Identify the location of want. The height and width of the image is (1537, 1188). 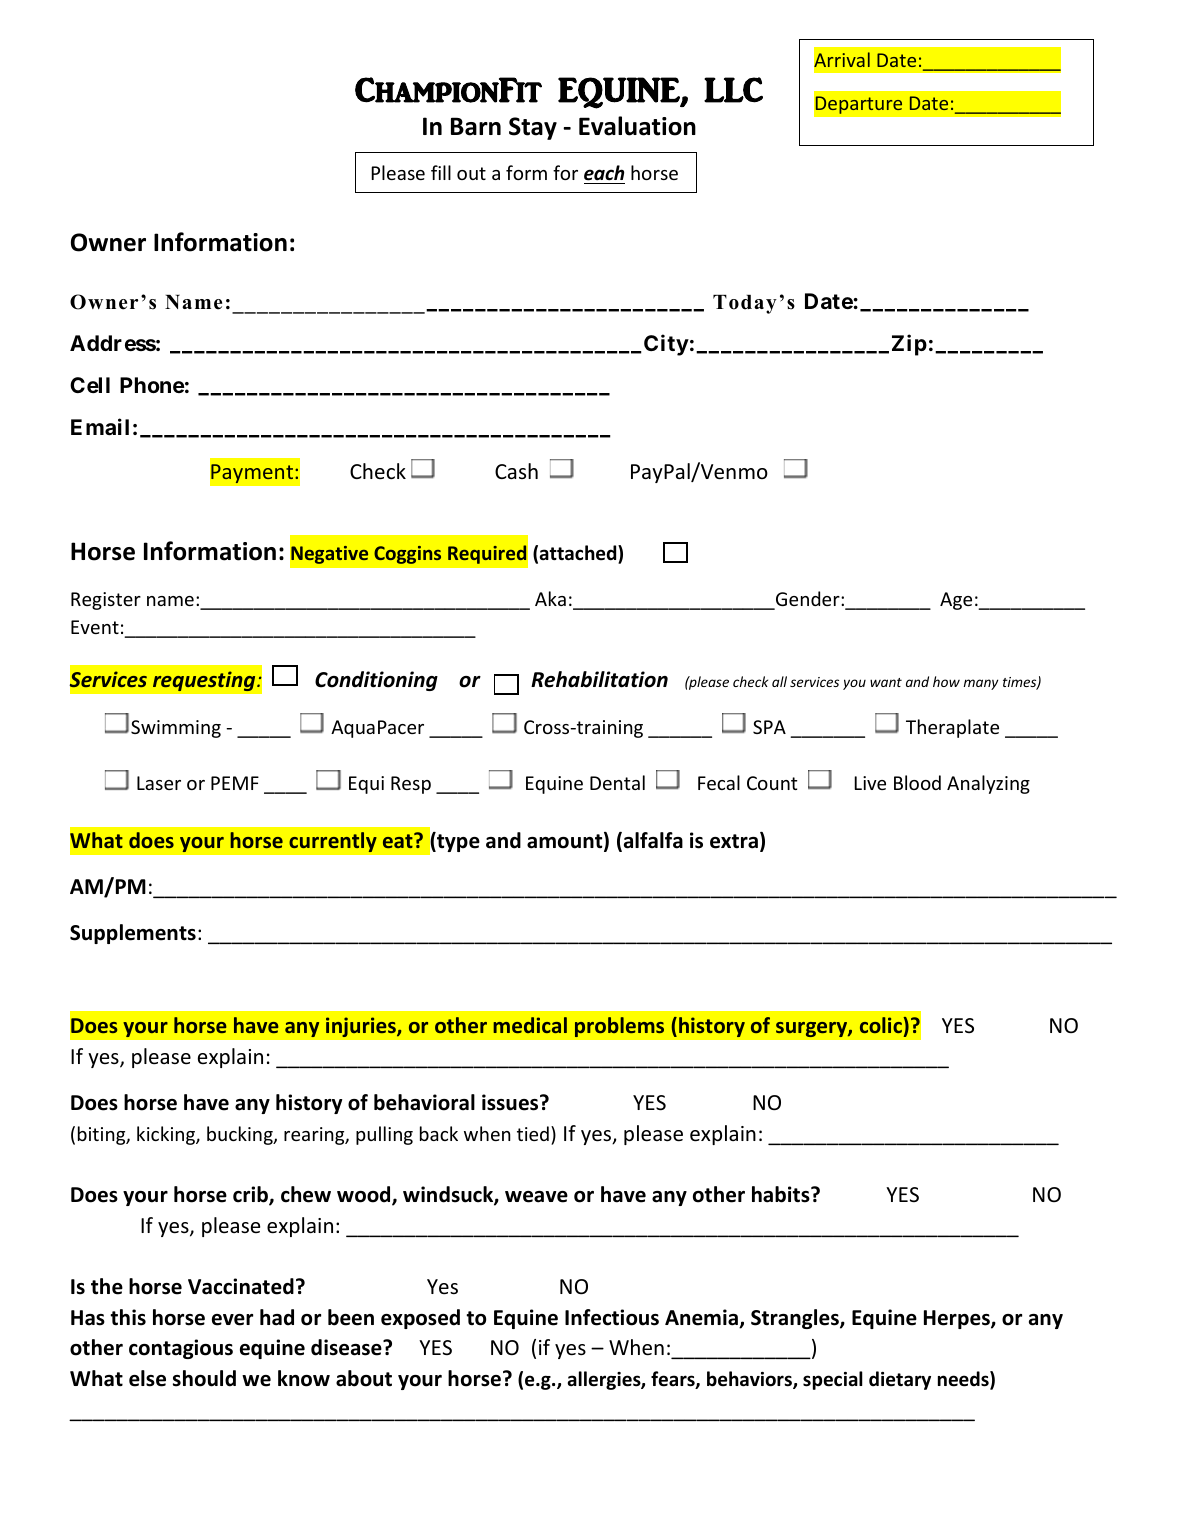
(886, 682).
